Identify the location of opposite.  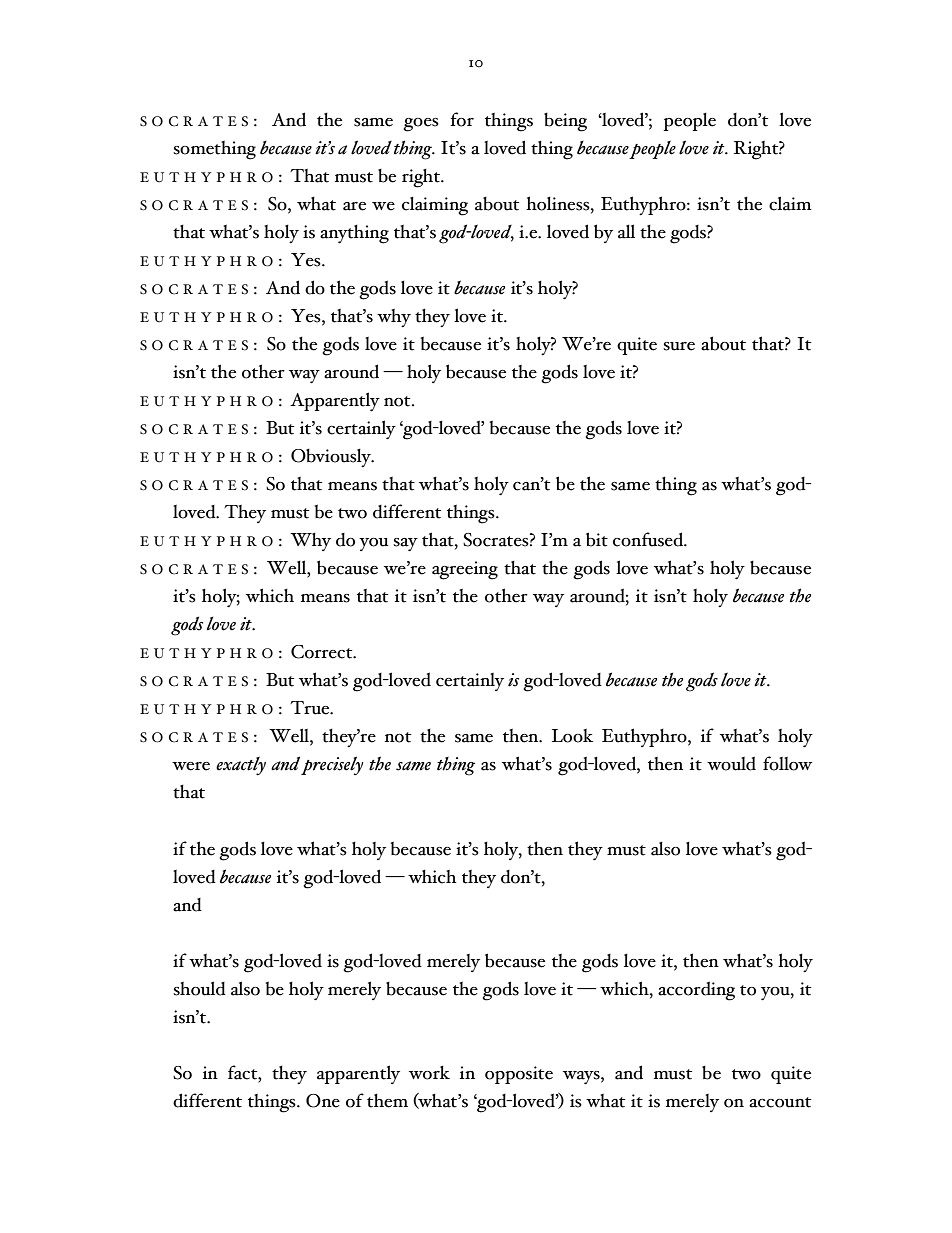
(519, 1075).
